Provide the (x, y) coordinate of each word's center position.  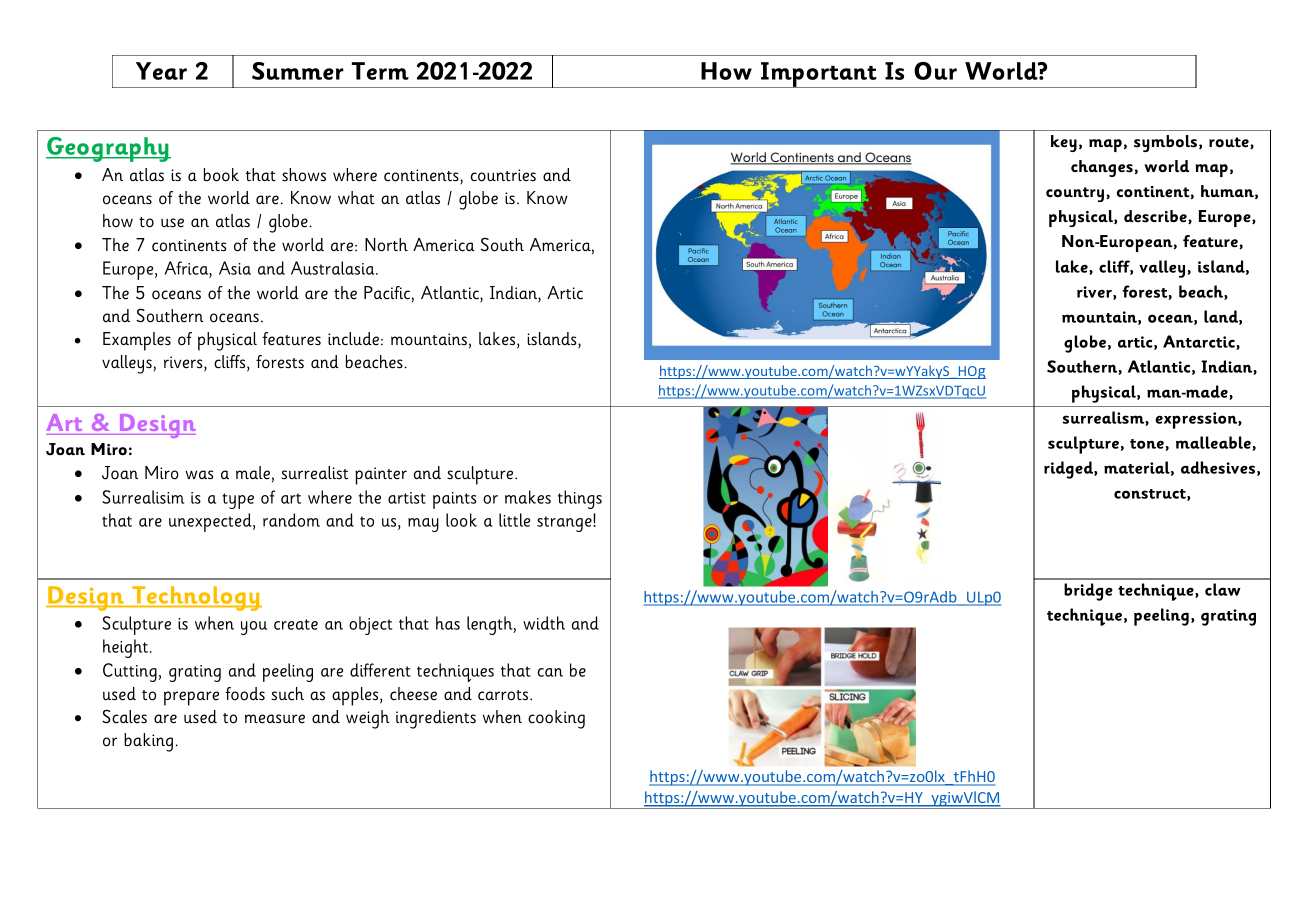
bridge (1088, 592)
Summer (298, 71)
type (238, 501)
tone (1148, 445)
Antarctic (1200, 342)
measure (275, 719)
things (580, 499)
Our (935, 71)
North (386, 245)
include (353, 339)
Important (819, 75)
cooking (556, 719)
